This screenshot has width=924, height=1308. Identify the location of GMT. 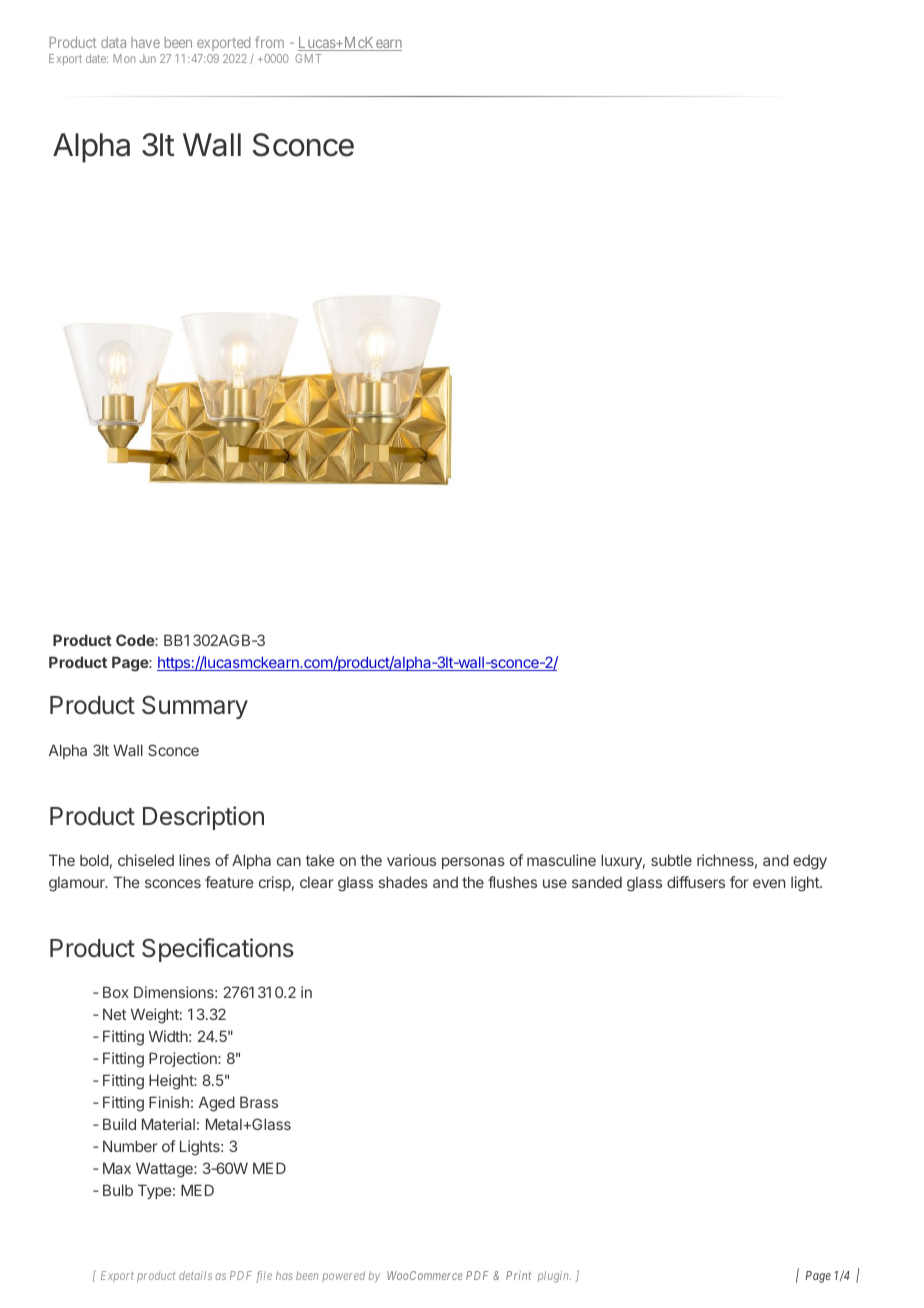
(308, 58).
